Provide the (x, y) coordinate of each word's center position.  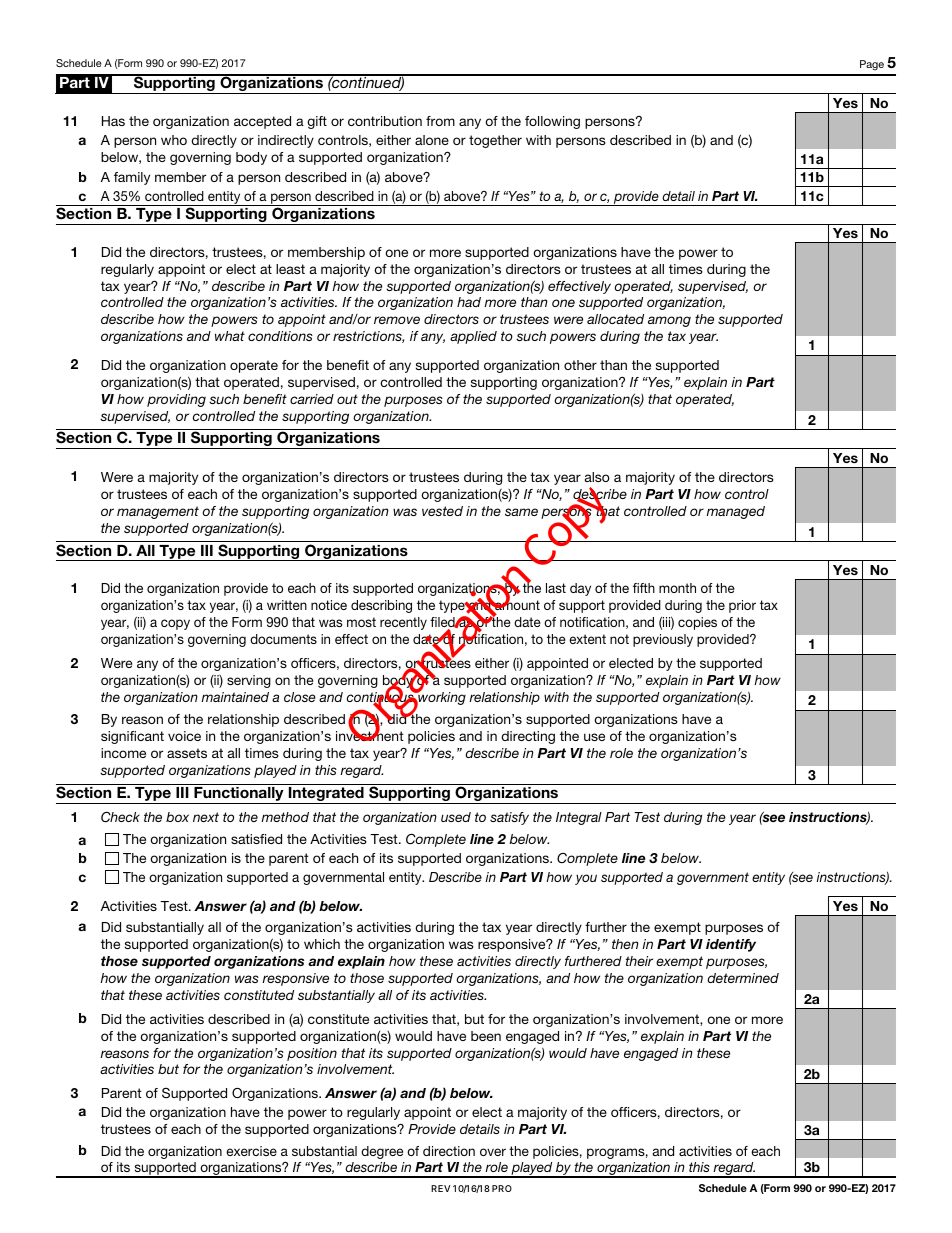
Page (872, 65)
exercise (251, 1151)
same (521, 512)
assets (187, 753)
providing (176, 400)
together (495, 141)
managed (735, 512)
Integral (579, 818)
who (174, 140)
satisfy (509, 818)
